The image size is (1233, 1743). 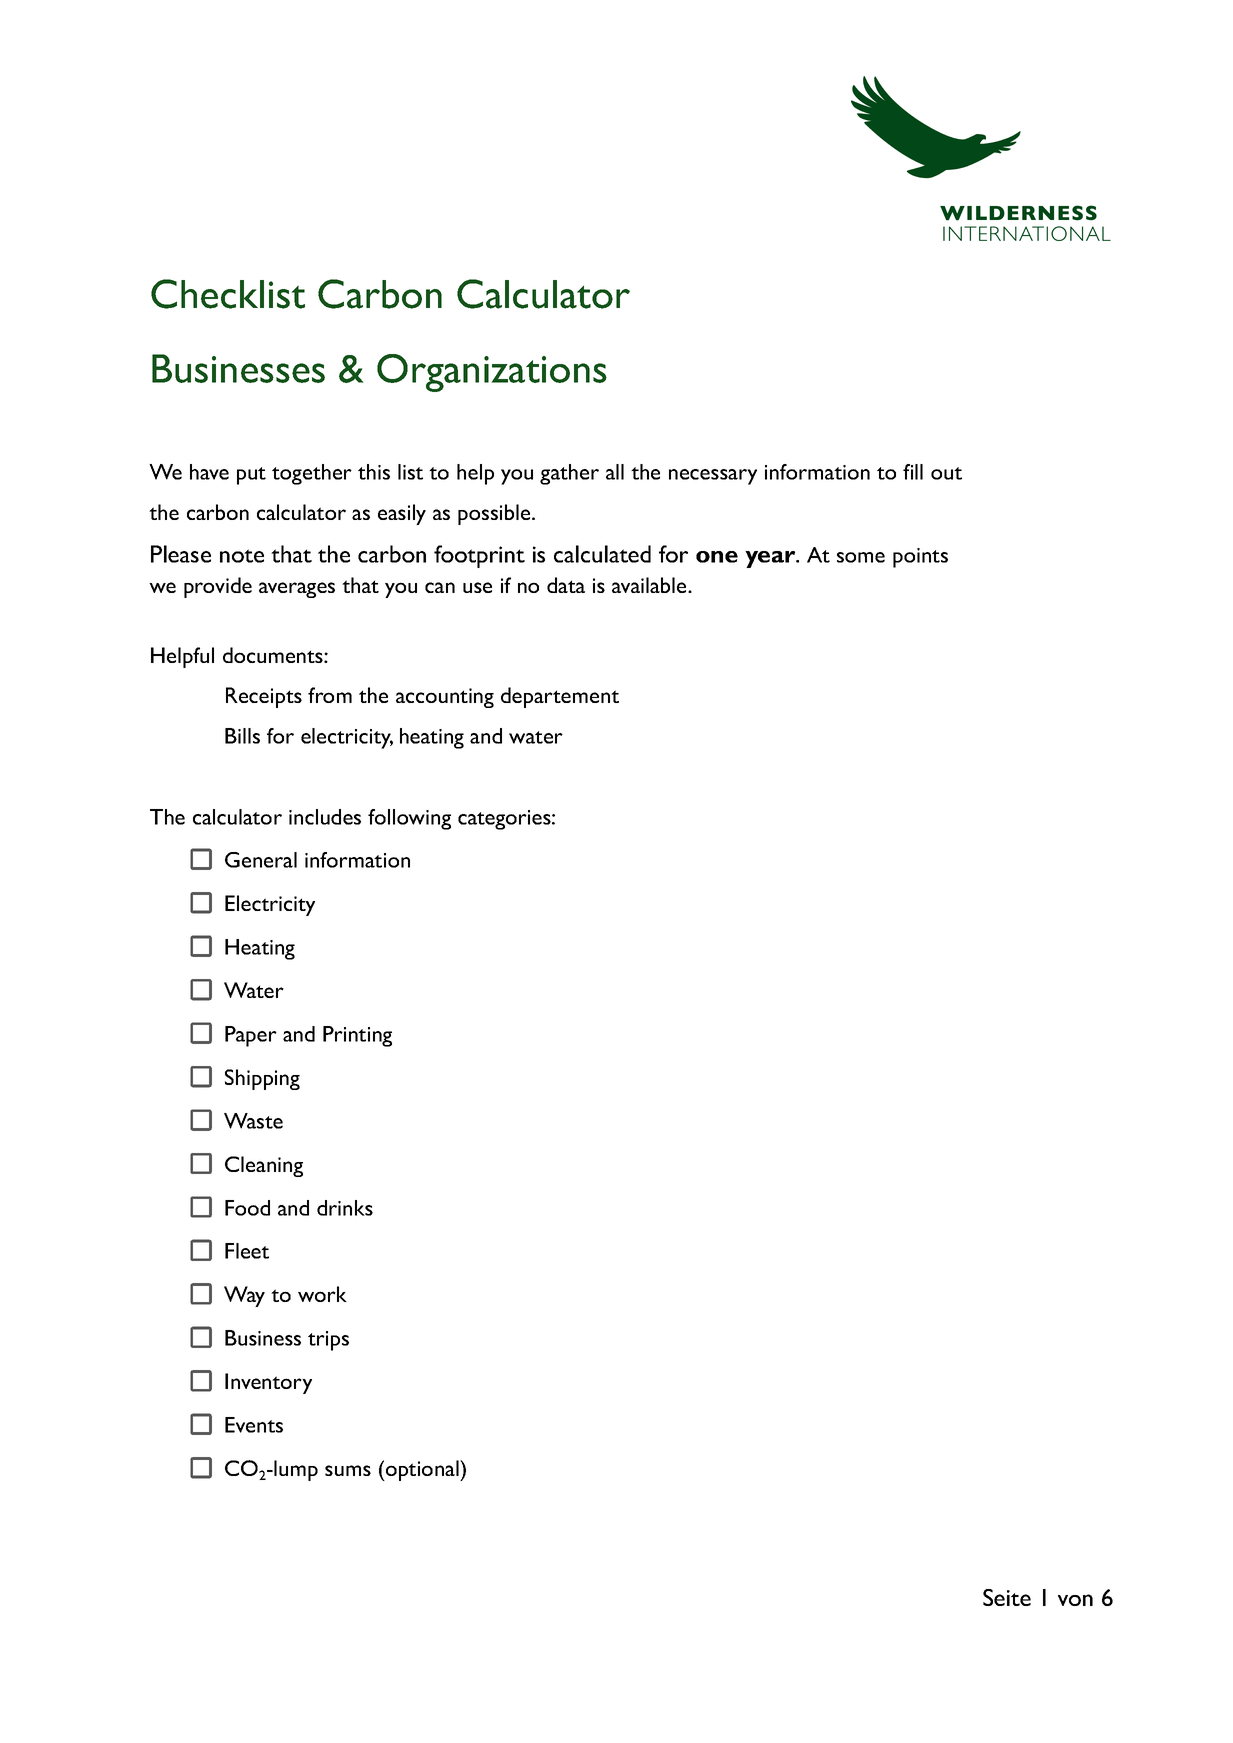 What do you see at coordinates (560, 697) in the page?
I see `departement` at bounding box center [560, 697].
